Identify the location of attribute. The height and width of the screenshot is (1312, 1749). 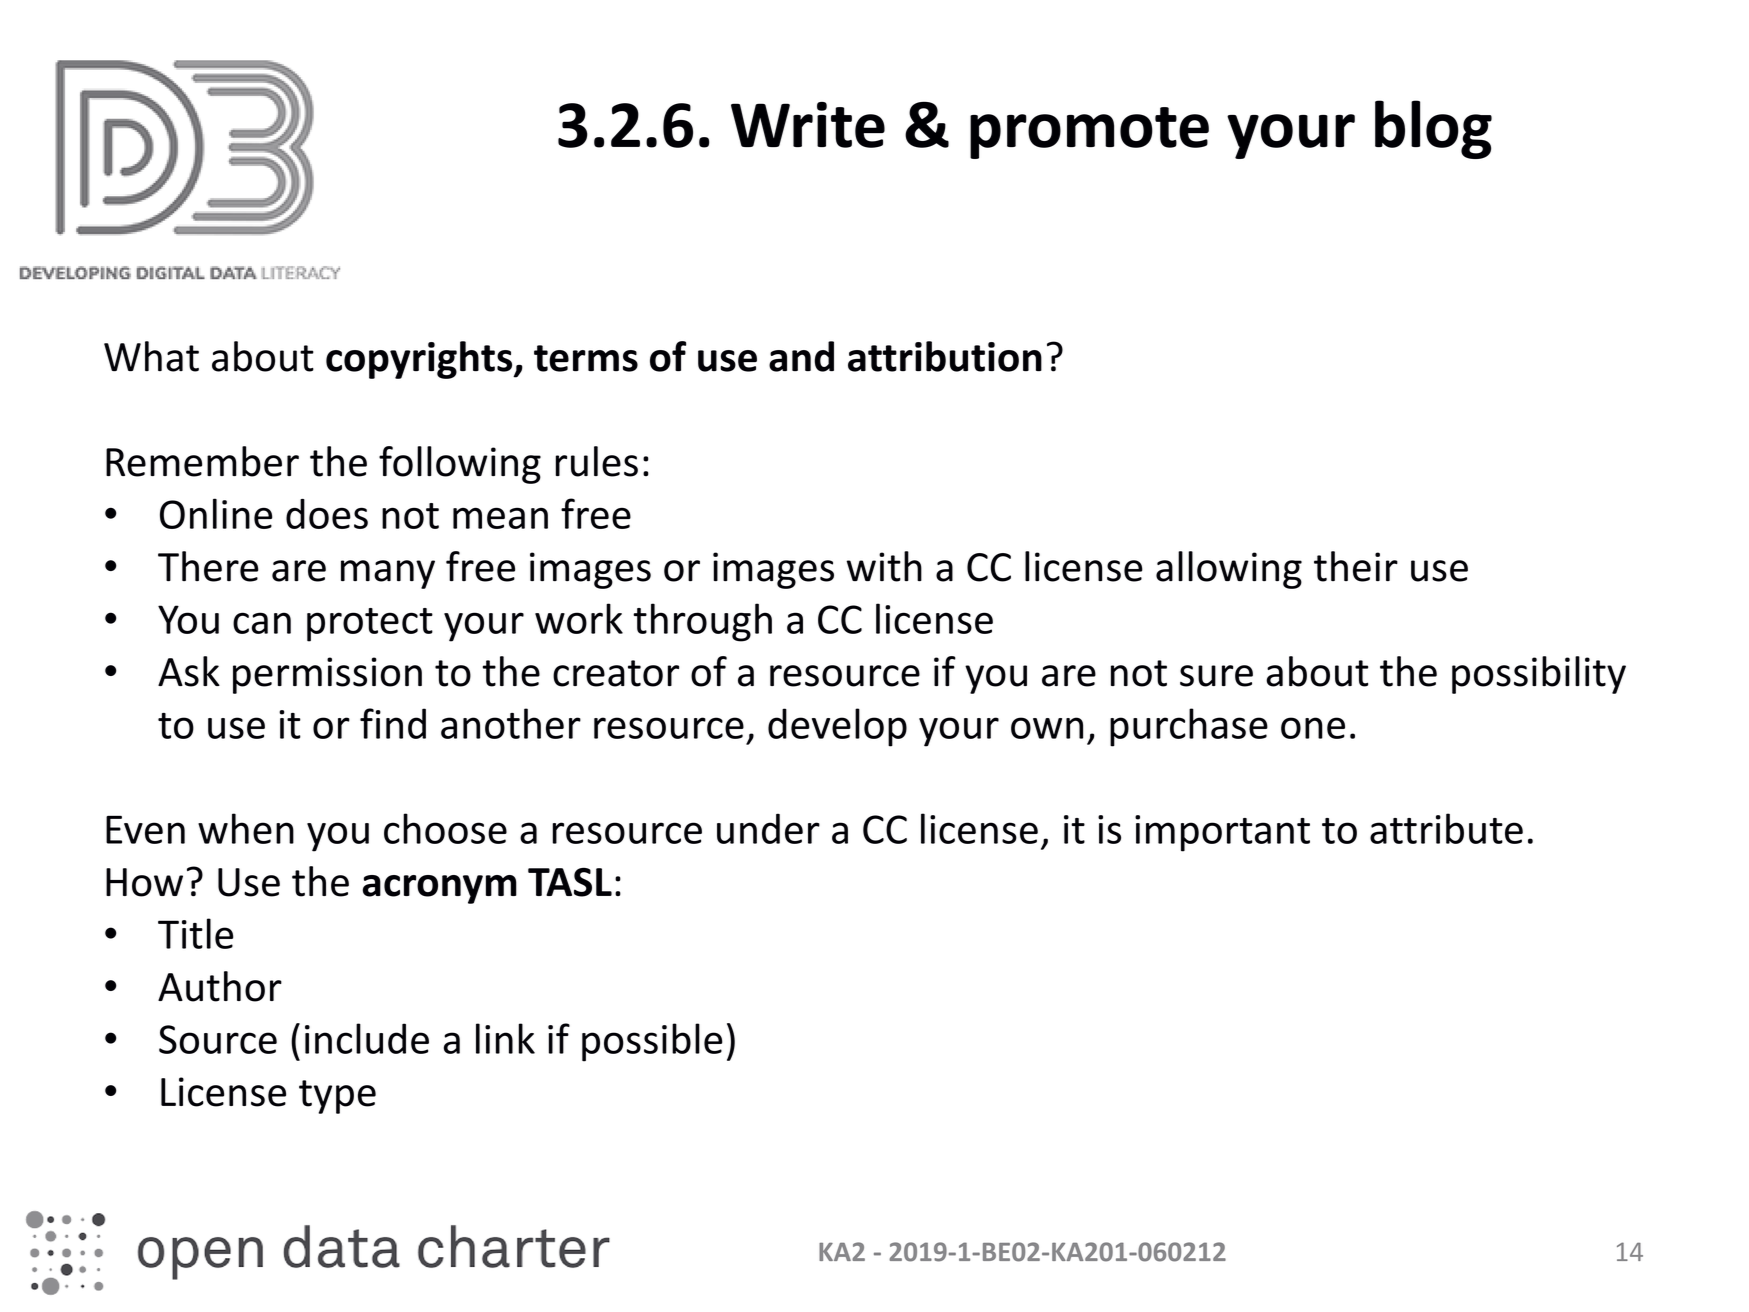
(1446, 828).
